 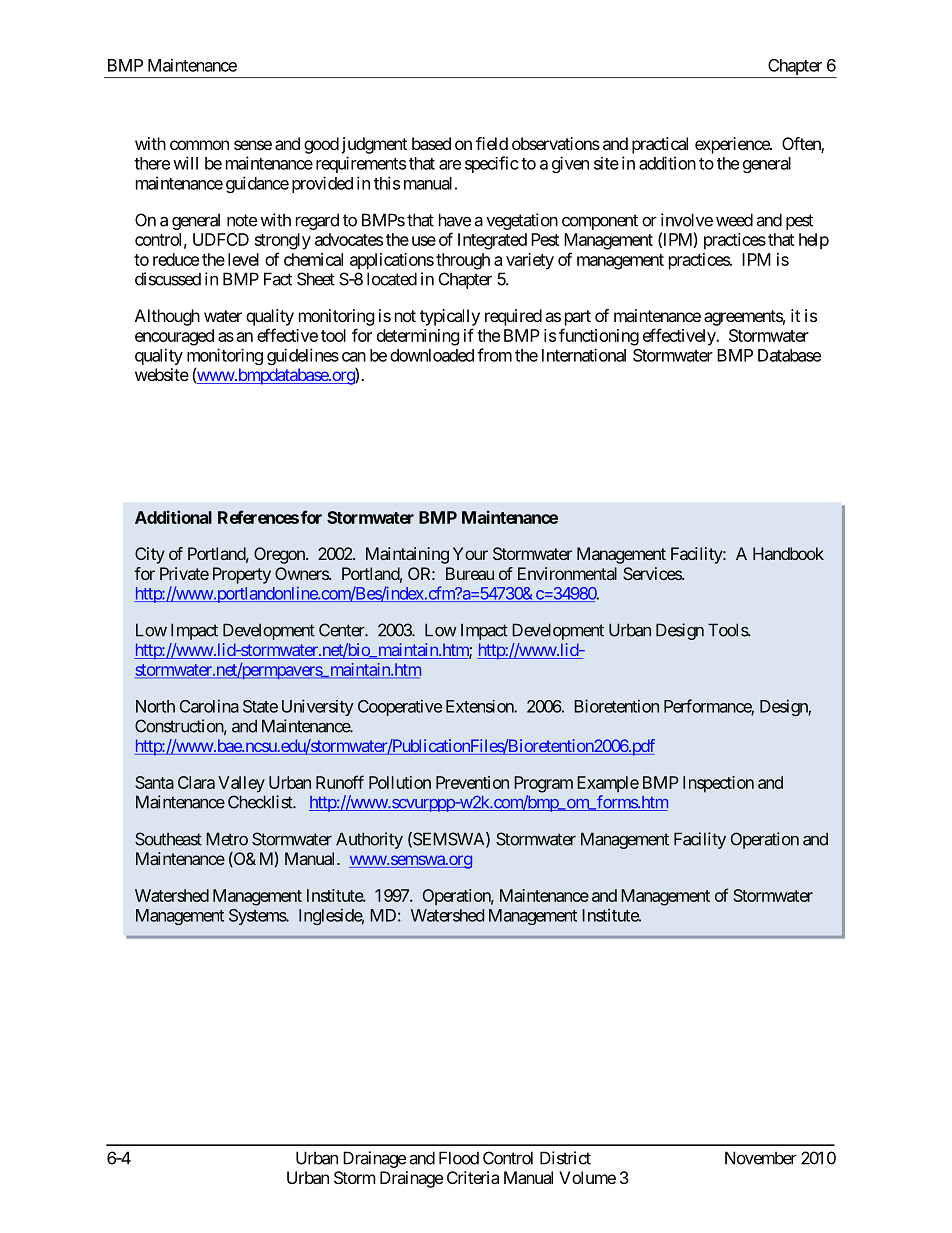 I want to click on Property, so click(x=242, y=575).
